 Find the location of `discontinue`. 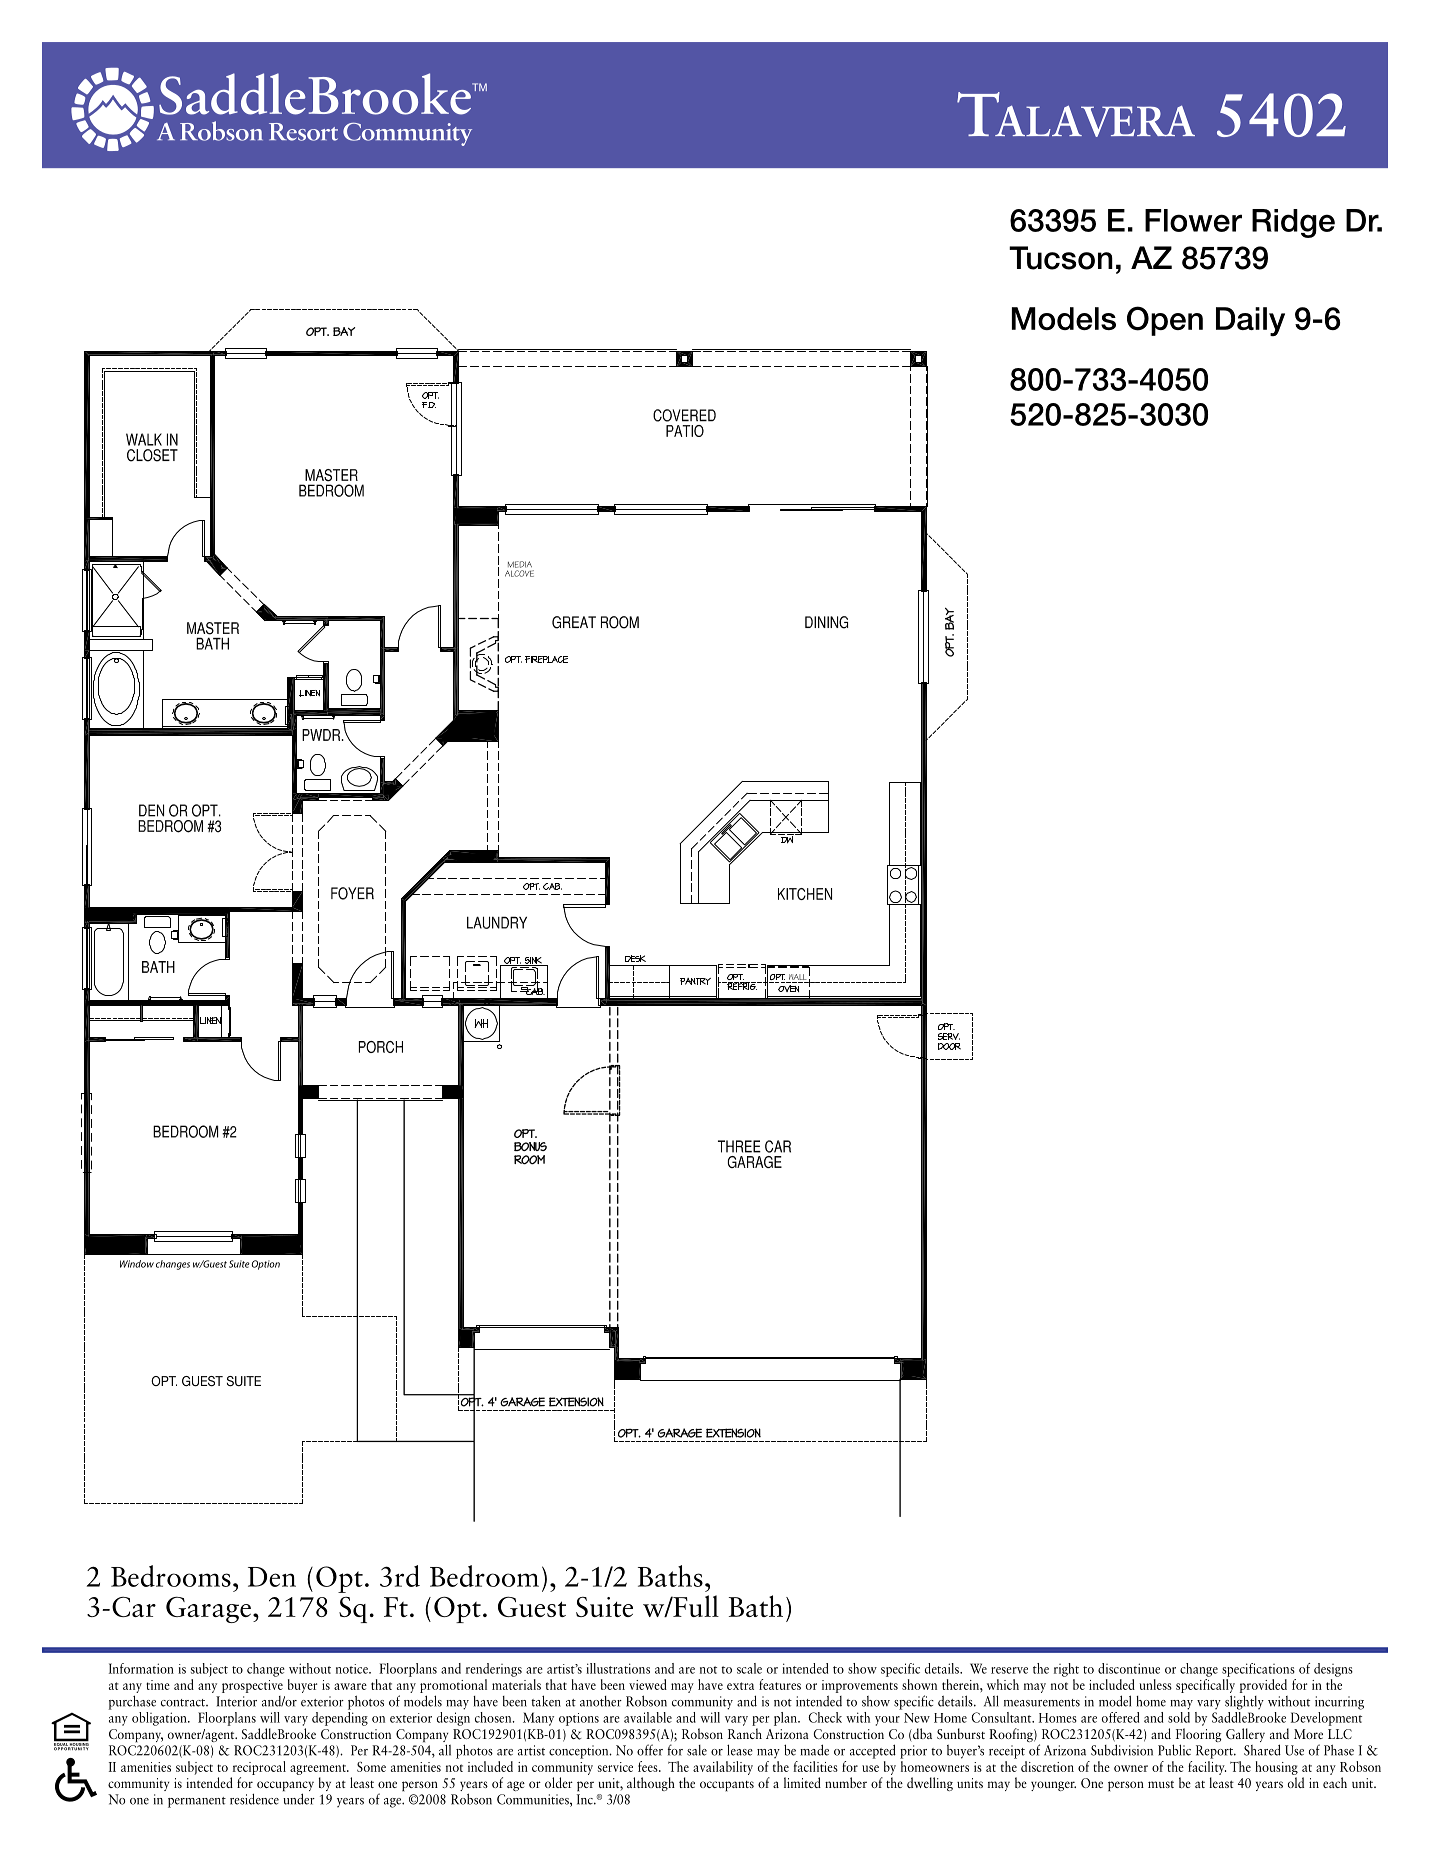

discontinue is located at coordinates (1129, 1668).
